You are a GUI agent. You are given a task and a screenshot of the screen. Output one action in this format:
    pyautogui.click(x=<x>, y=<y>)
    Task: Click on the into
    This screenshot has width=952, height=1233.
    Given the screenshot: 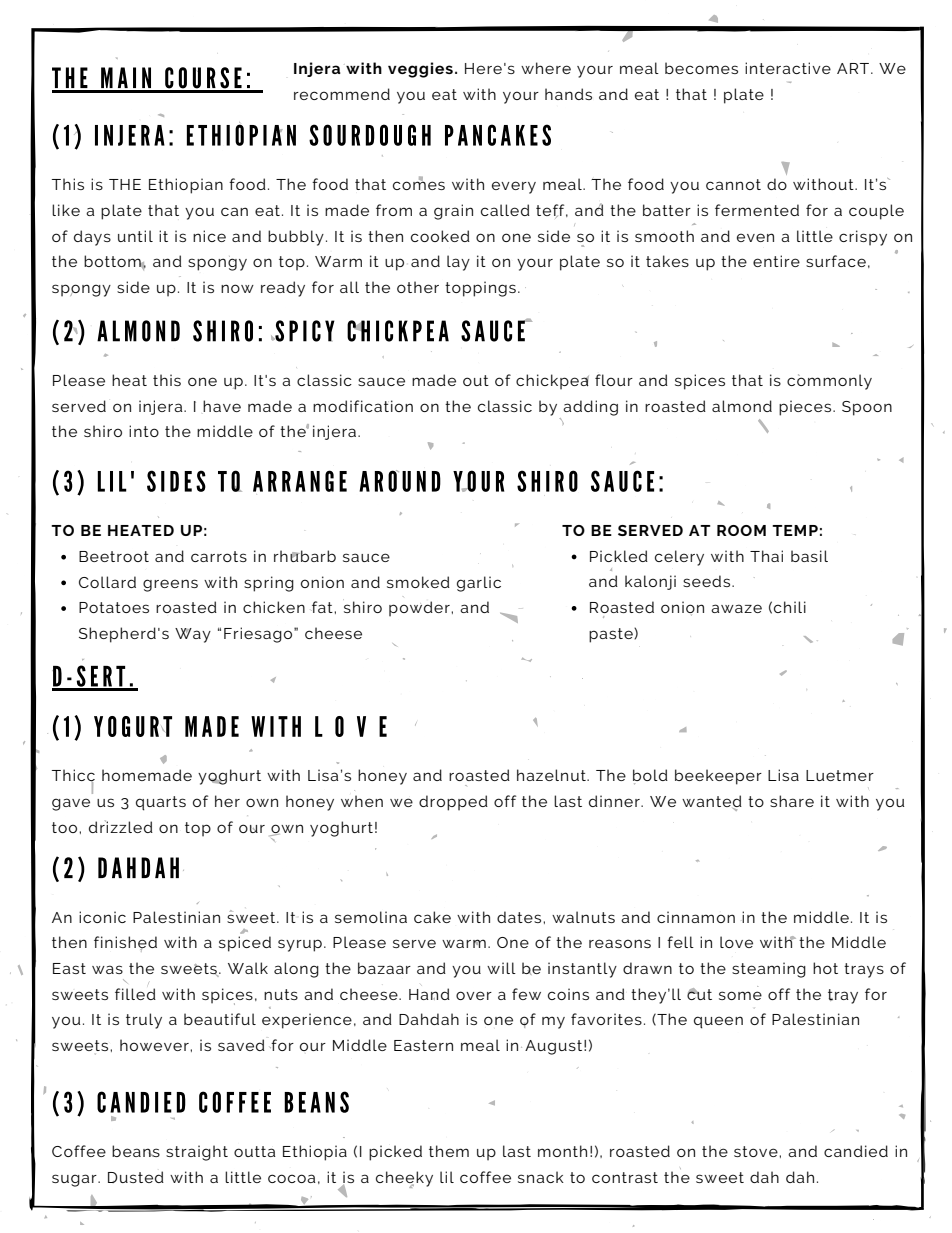 What is the action you would take?
    pyautogui.click(x=144, y=431)
